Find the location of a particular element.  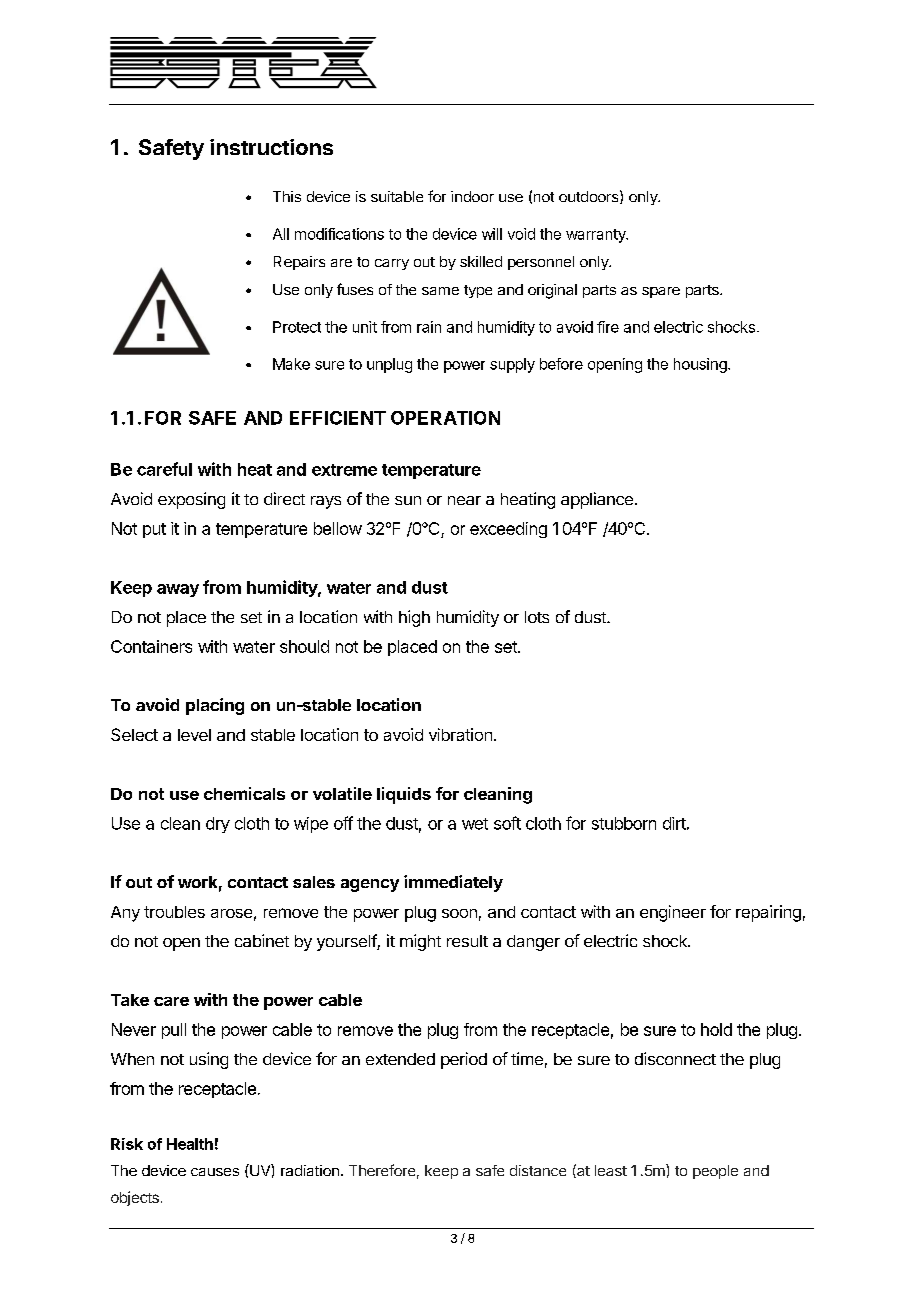

causes is located at coordinates (215, 1172).
